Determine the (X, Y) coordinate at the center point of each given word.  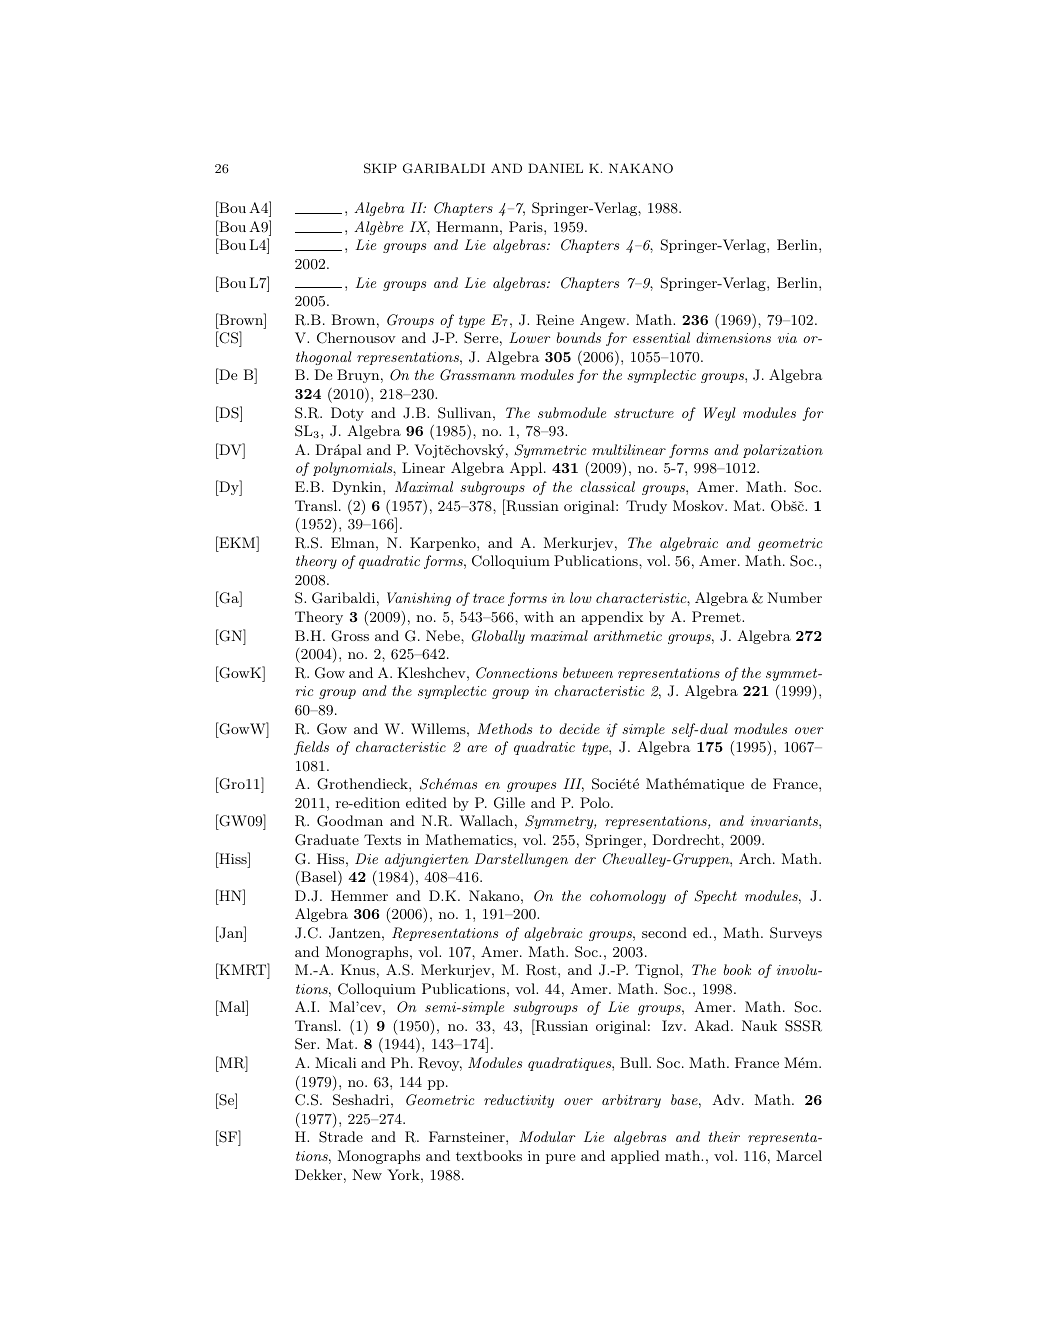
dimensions (733, 337)
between (588, 672)
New (367, 1174)
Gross (350, 636)
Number (794, 597)
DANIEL (555, 168)
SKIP (380, 168)
